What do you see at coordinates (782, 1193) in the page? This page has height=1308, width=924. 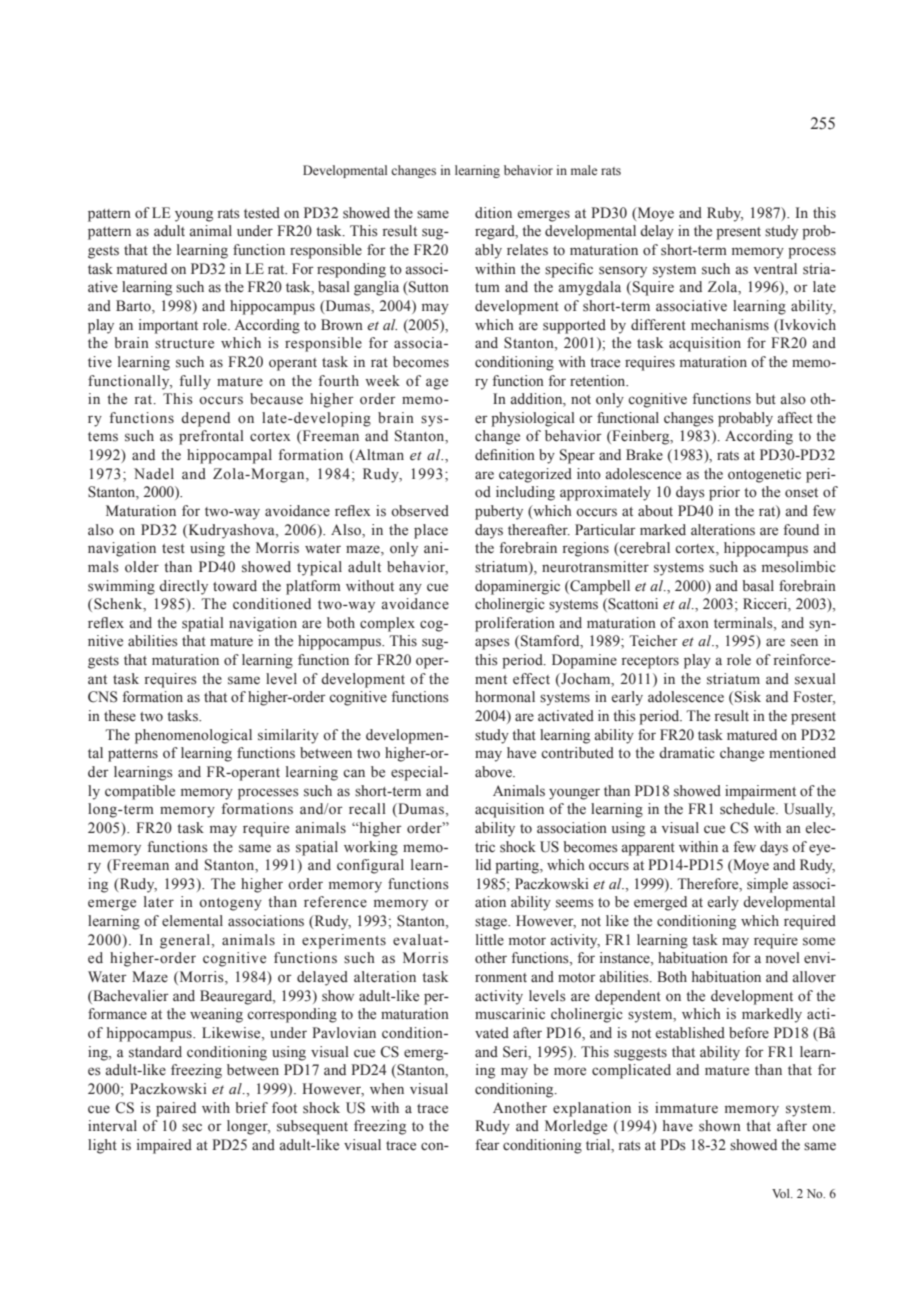 I see `Vol` at bounding box center [782, 1193].
